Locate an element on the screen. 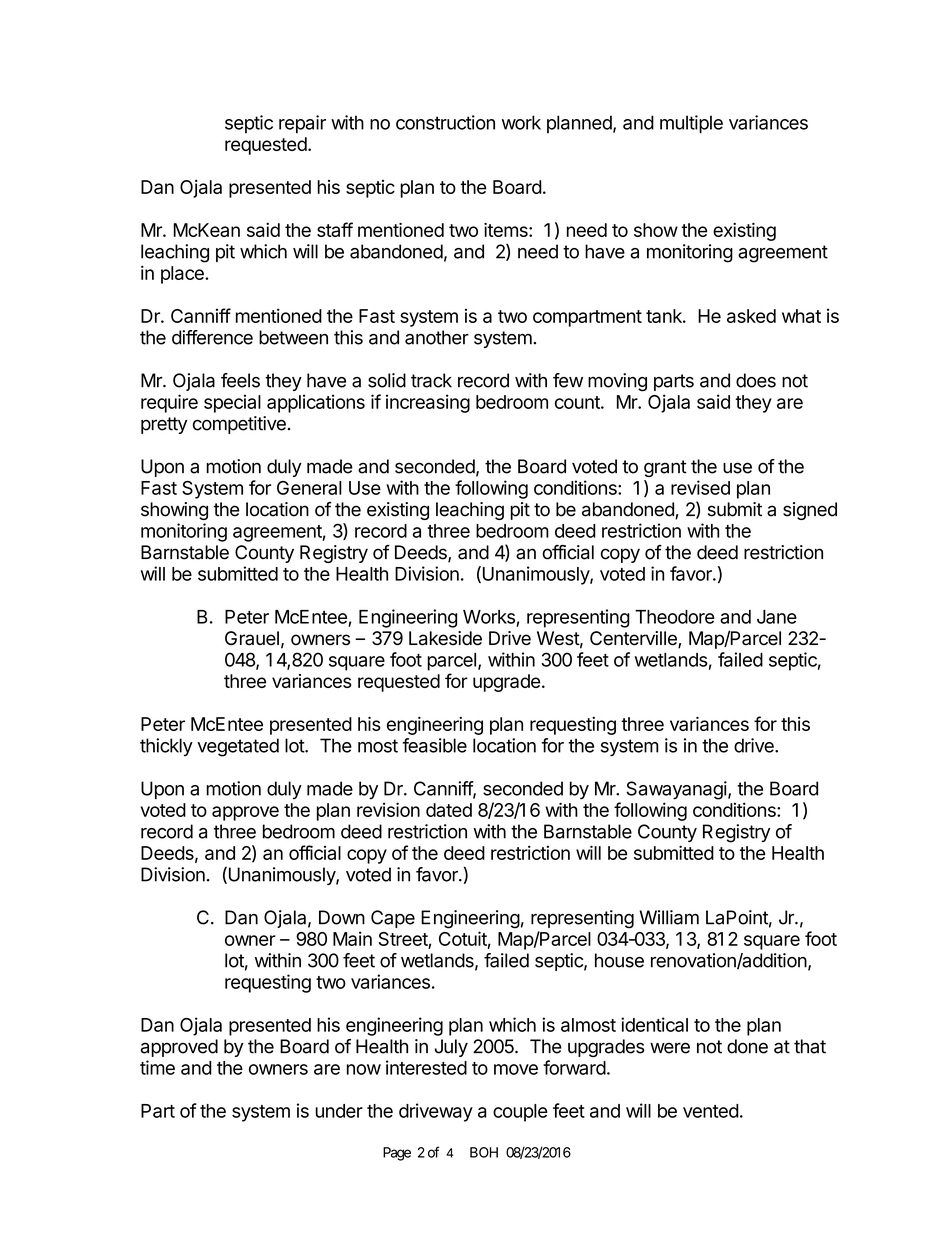  construction is located at coordinates (445, 122).
